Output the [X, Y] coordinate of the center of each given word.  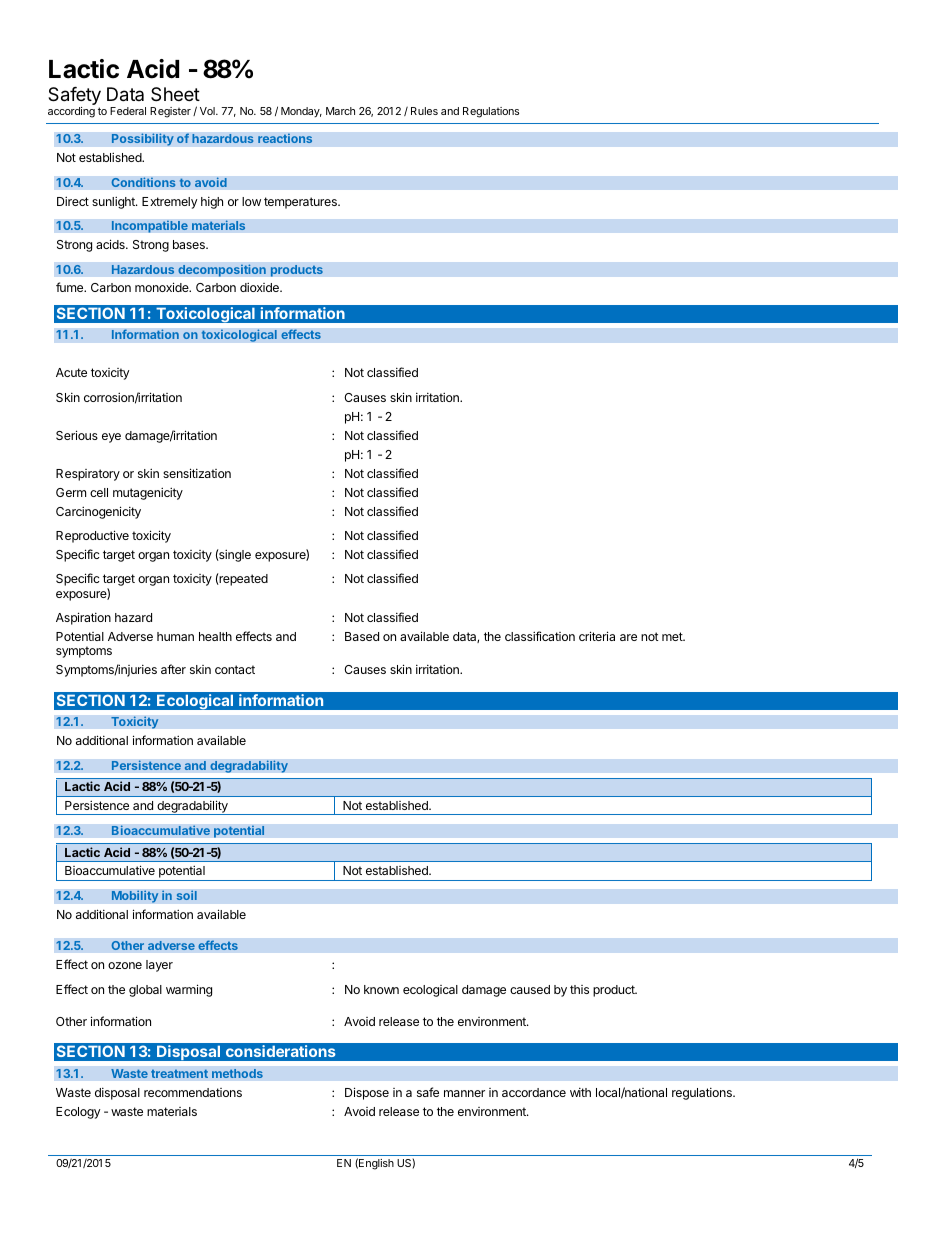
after [173, 669]
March [340, 111]
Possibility [142, 139]
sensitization [197, 473]
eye [111, 438]
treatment [179, 1073]
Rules [424, 111]
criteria [597, 636]
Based [362, 636]
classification [540, 636]
